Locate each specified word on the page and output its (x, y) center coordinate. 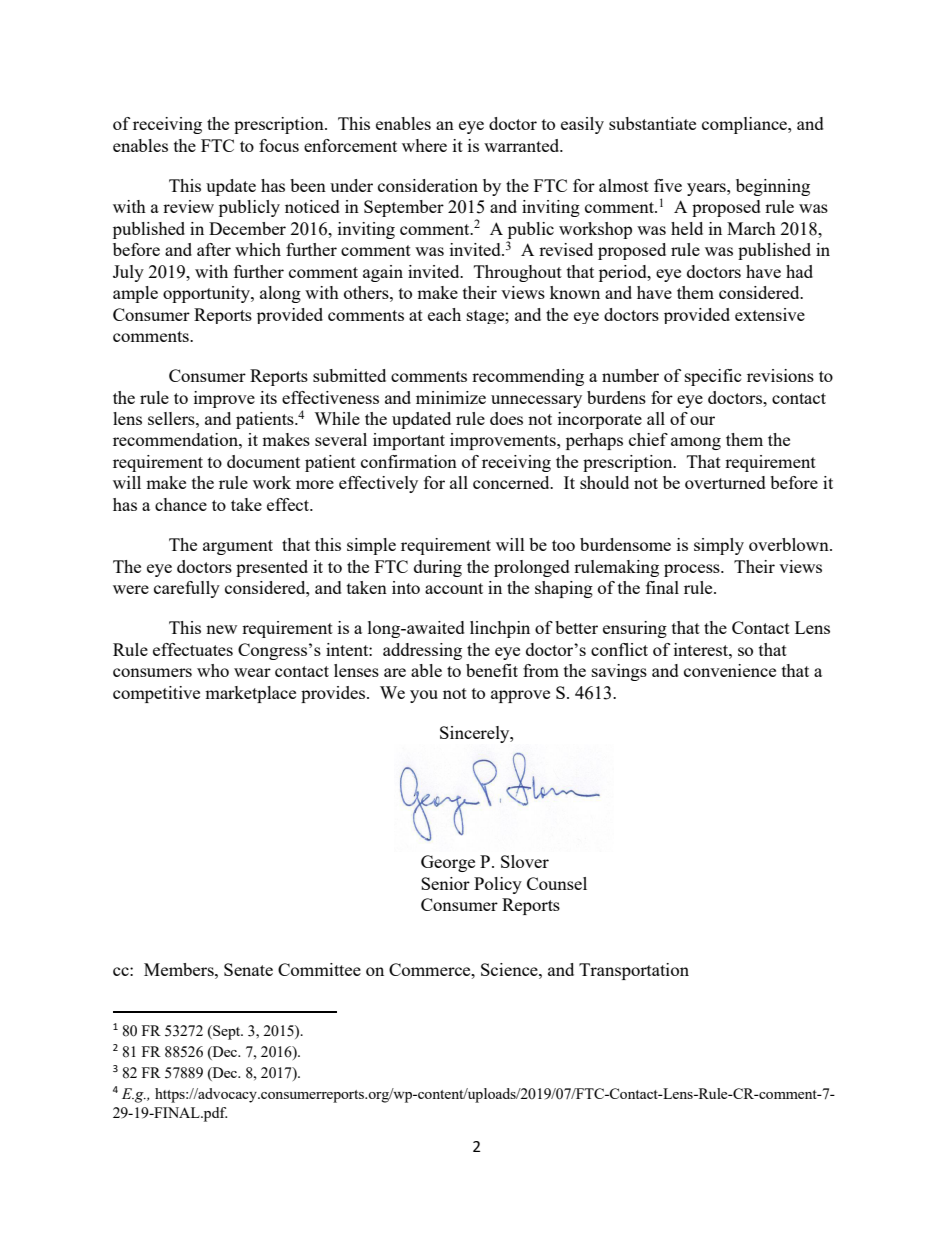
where (424, 145)
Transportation (634, 971)
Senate (248, 969)
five (668, 185)
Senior (445, 883)
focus (279, 145)
